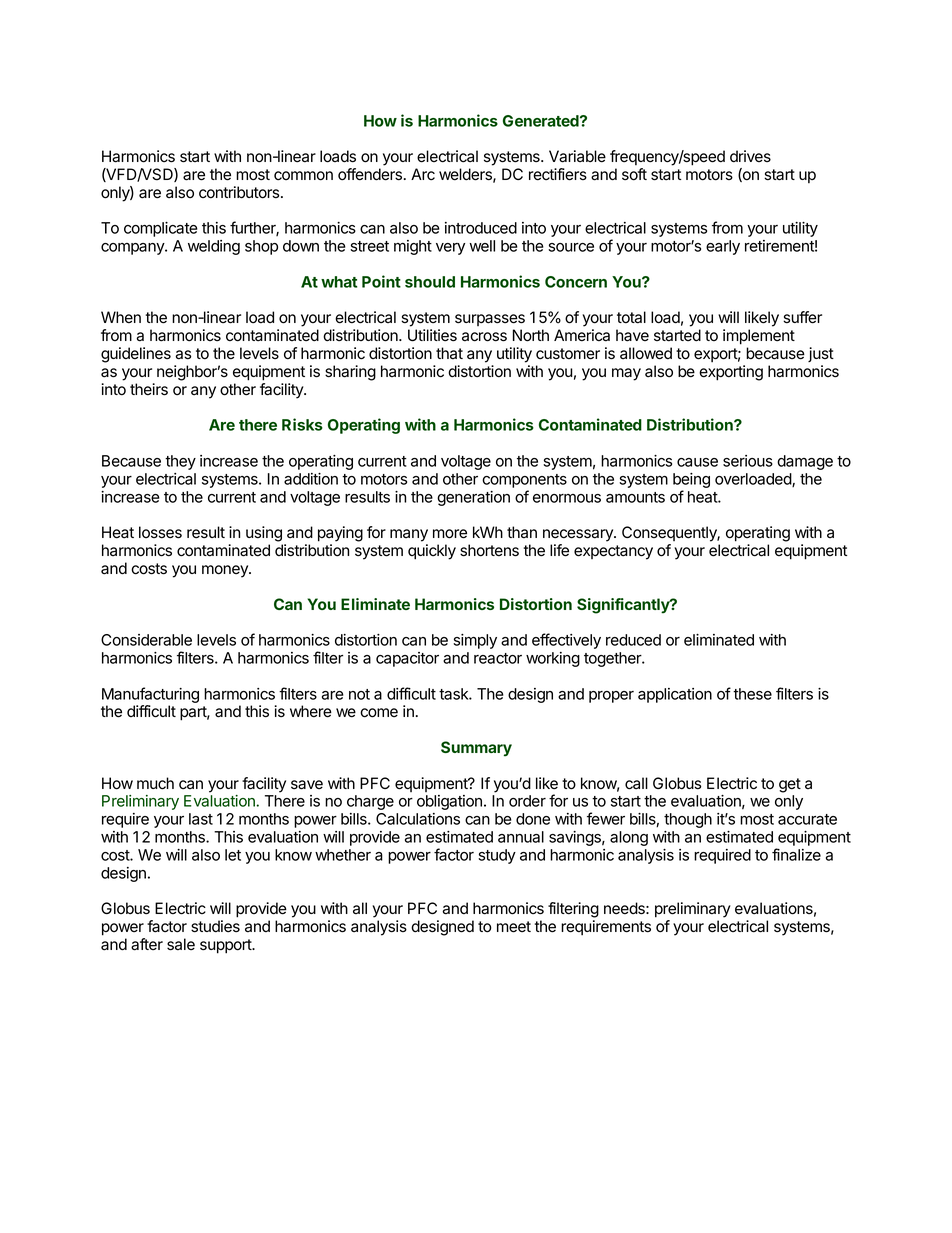 The image size is (952, 1233). I want to click on Summary, so click(476, 749).
